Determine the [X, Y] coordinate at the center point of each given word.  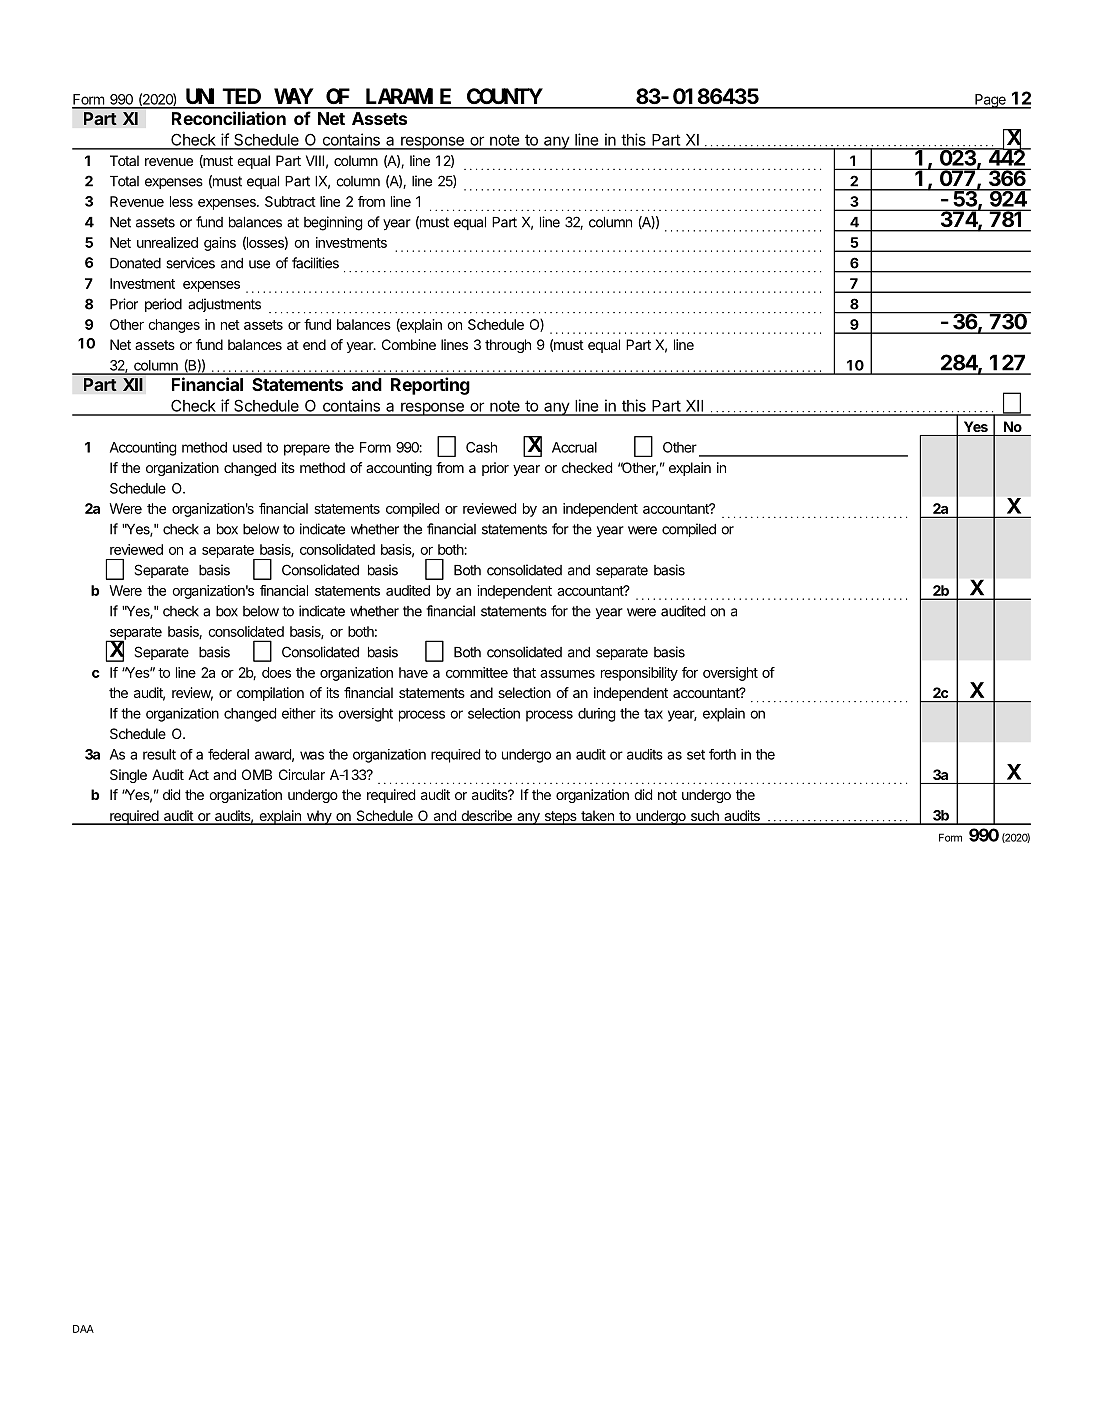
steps [560, 818]
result [159, 754]
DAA [83, 1329]
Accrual [574, 447]
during [596, 715]
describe [486, 817]
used [247, 447]
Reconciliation [229, 118]
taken [597, 817]
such [704, 817]
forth [722, 754]
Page [990, 101]
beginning [333, 223]
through [508, 346]
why [318, 817]
